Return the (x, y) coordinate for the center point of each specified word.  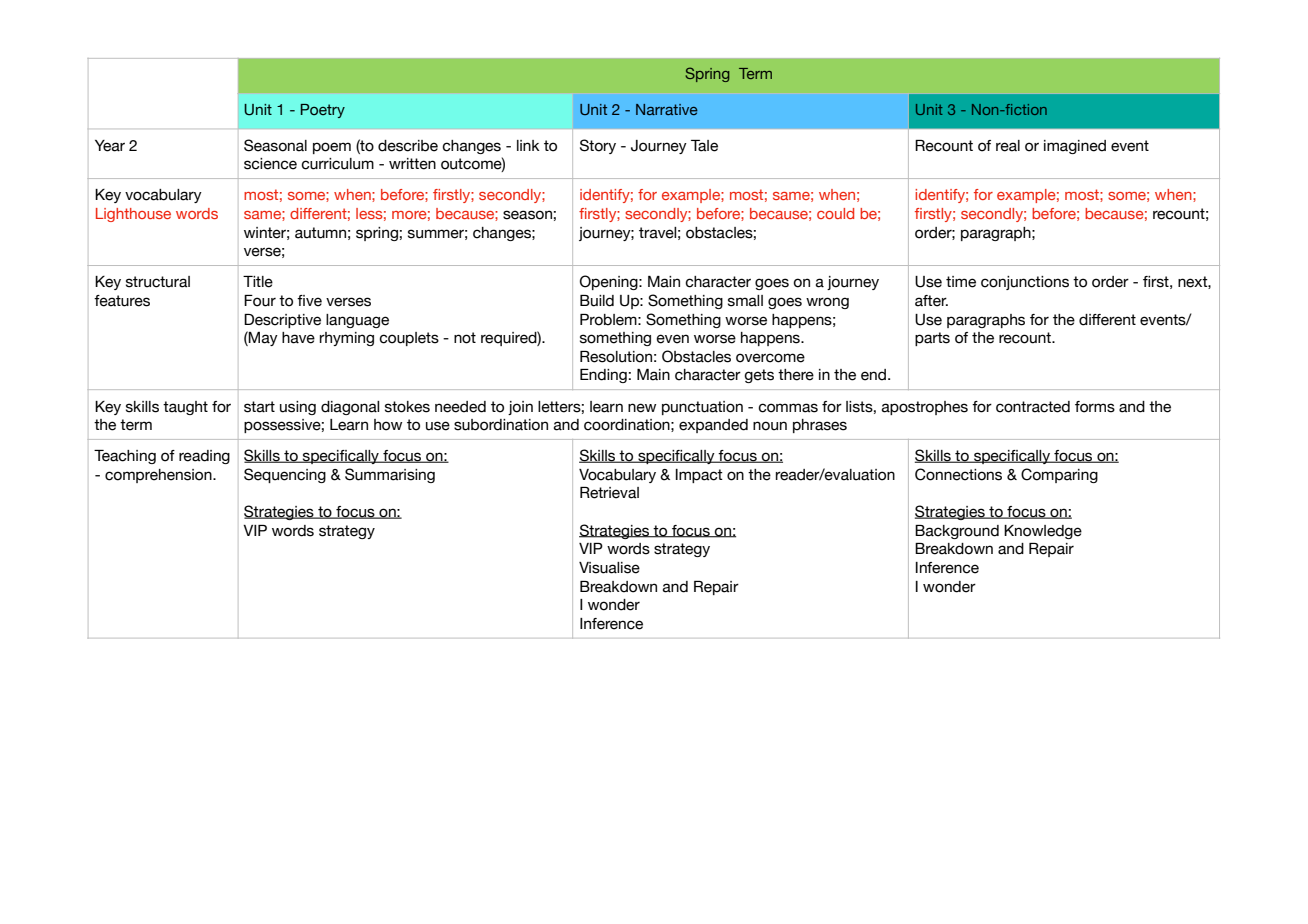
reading (204, 457)
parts (932, 339)
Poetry (323, 111)
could (835, 213)
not (465, 338)
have (298, 338)
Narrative (667, 109)
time (961, 282)
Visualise (609, 568)
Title (258, 282)
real (1008, 146)
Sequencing (285, 475)
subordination (501, 425)
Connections (958, 474)
